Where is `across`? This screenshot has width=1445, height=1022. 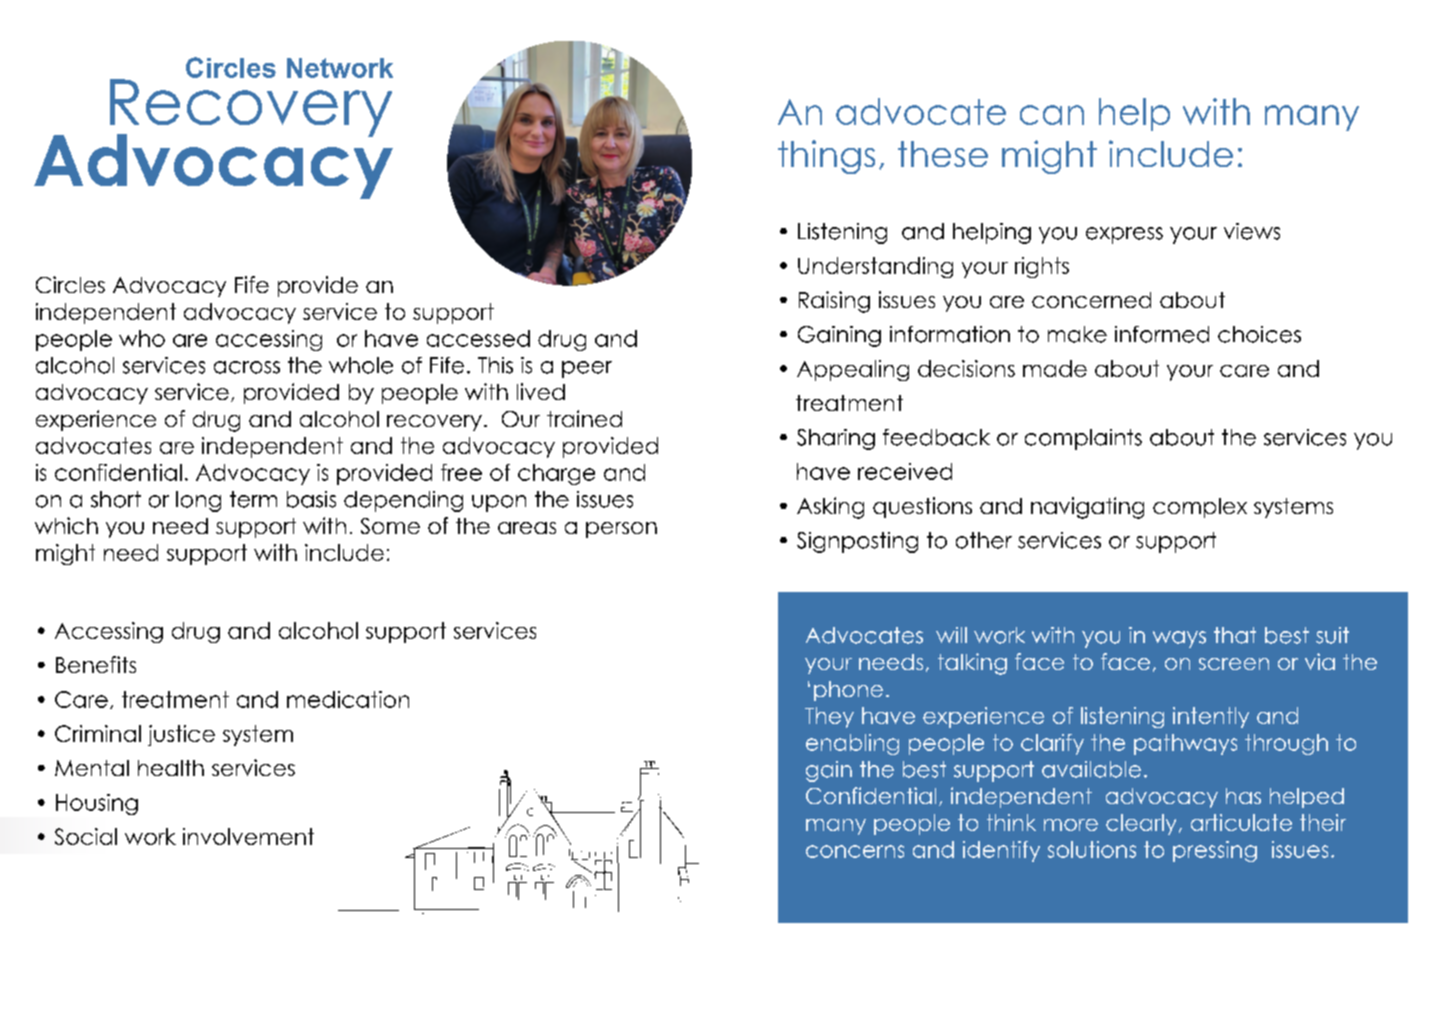 across is located at coordinates (247, 367).
